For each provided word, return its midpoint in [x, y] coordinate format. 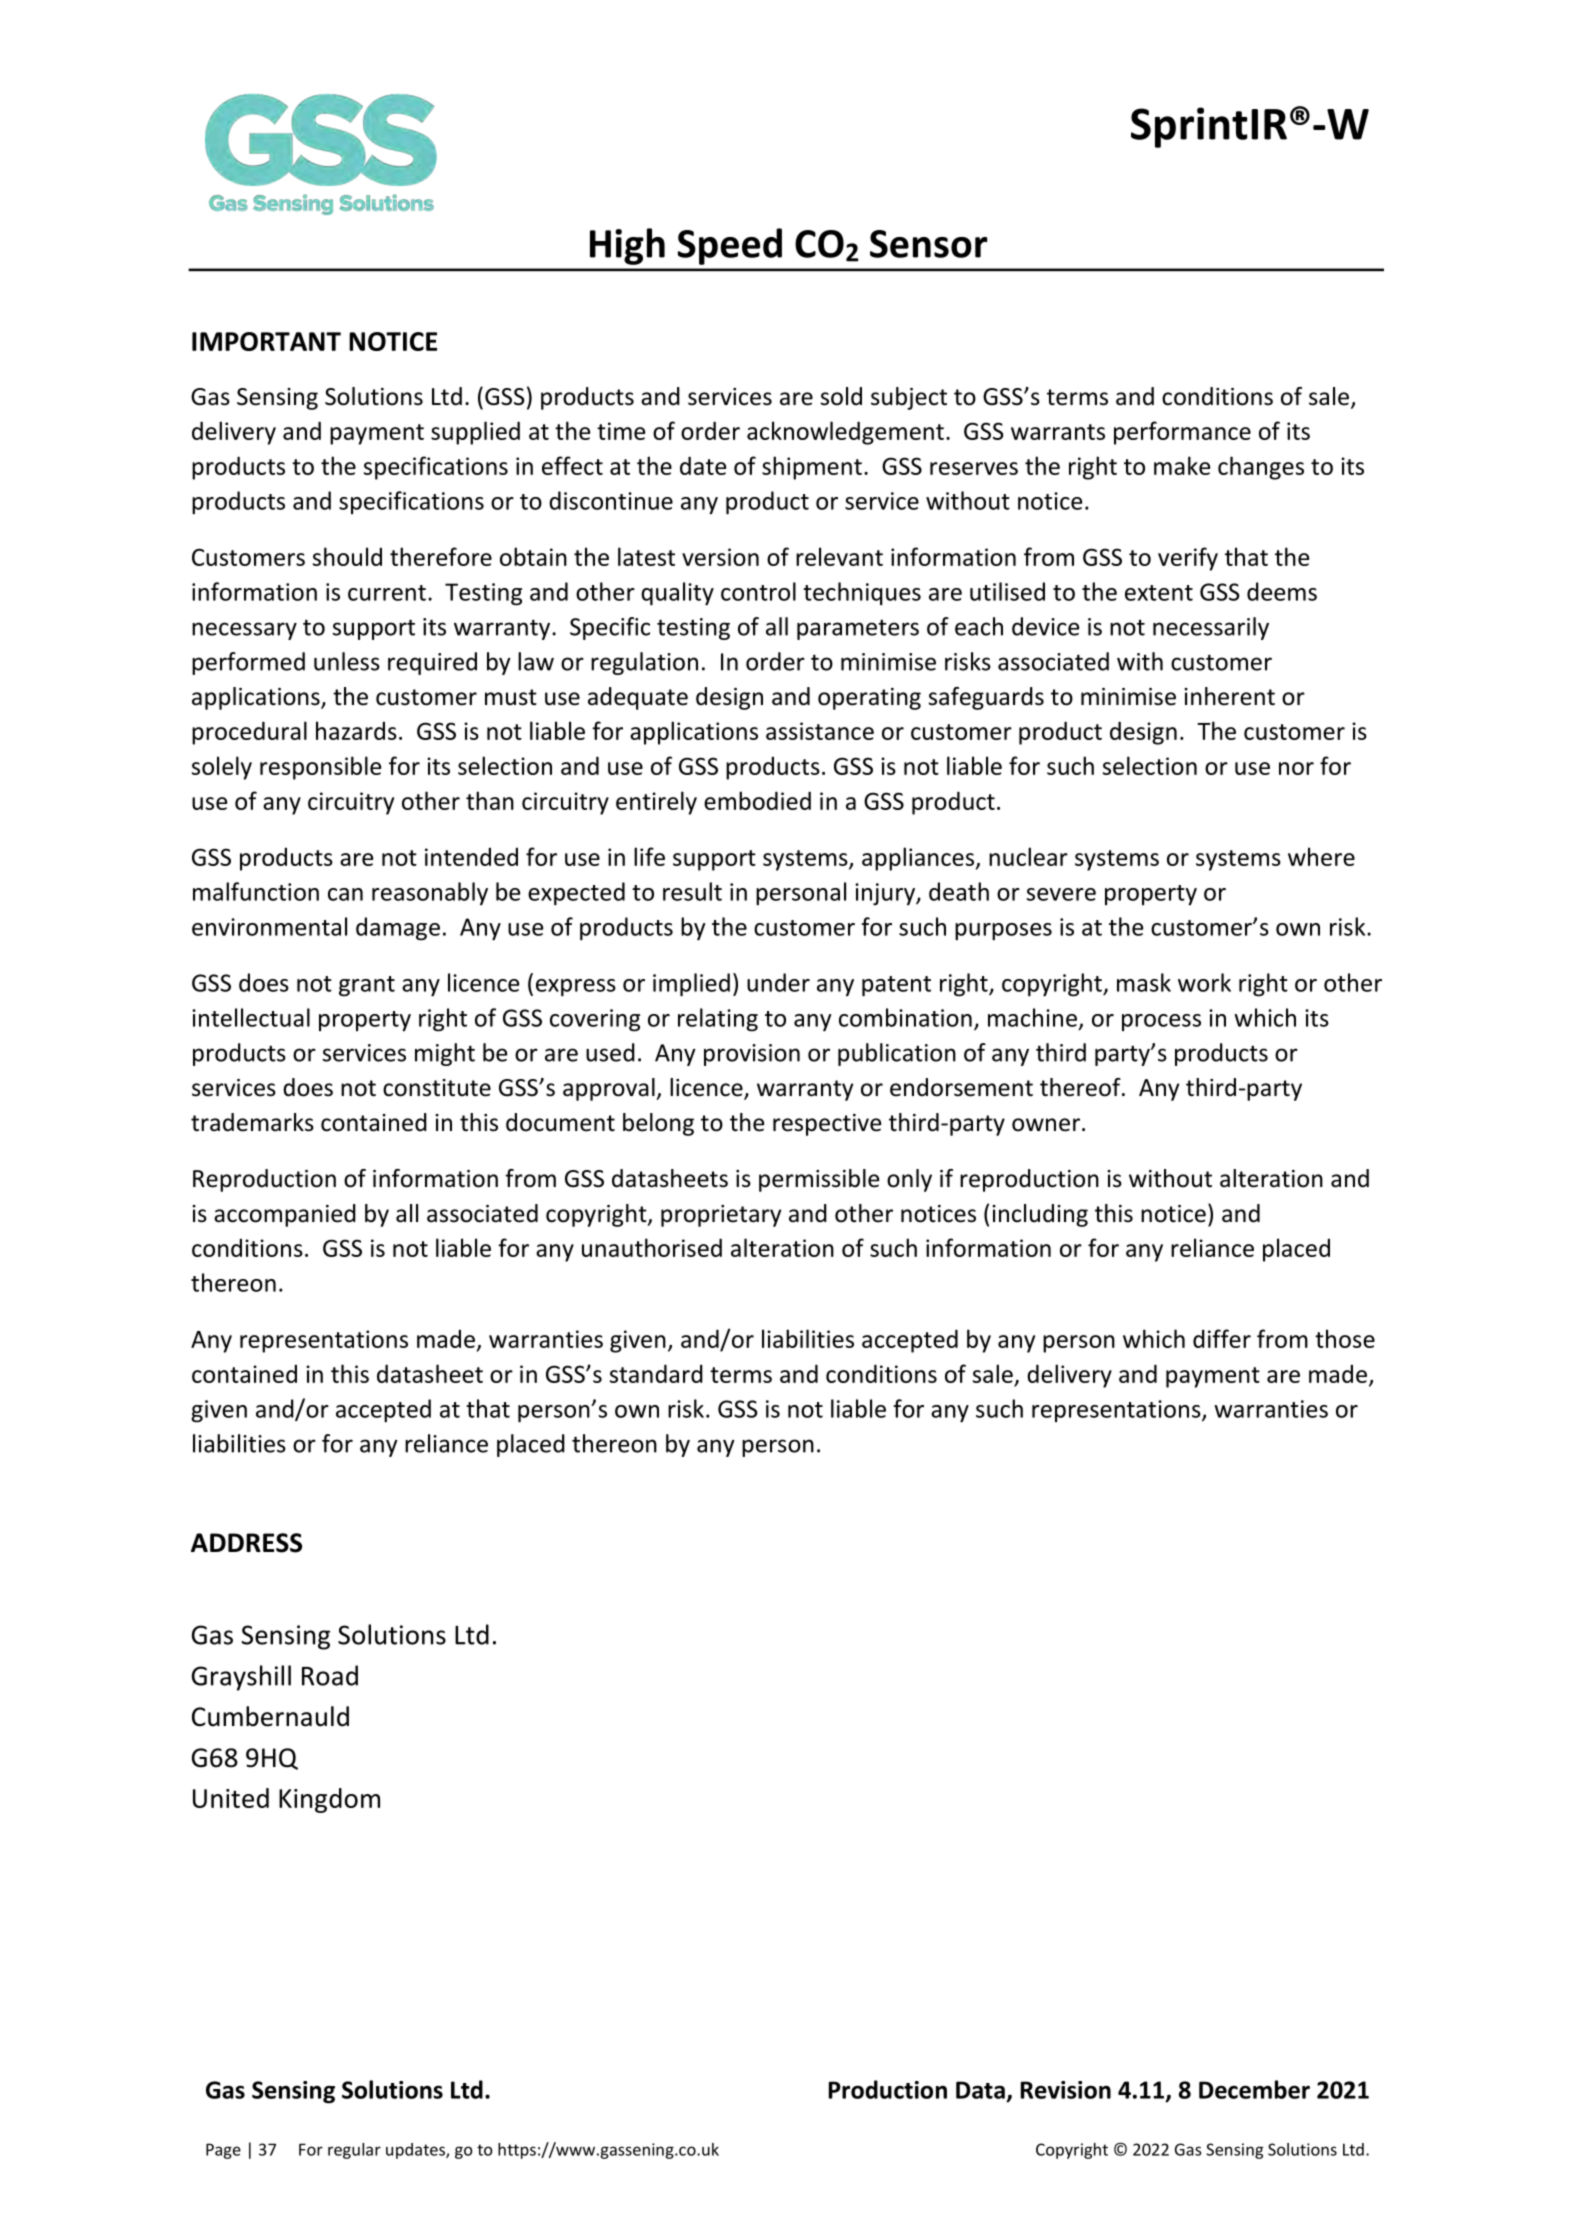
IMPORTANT [266, 341]
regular [354, 2151]
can [345, 894]
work [1204, 982]
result [692, 891]
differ [1222, 1338]
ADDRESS [246, 1543]
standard [656, 1373]
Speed [729, 246]
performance [1182, 433]
